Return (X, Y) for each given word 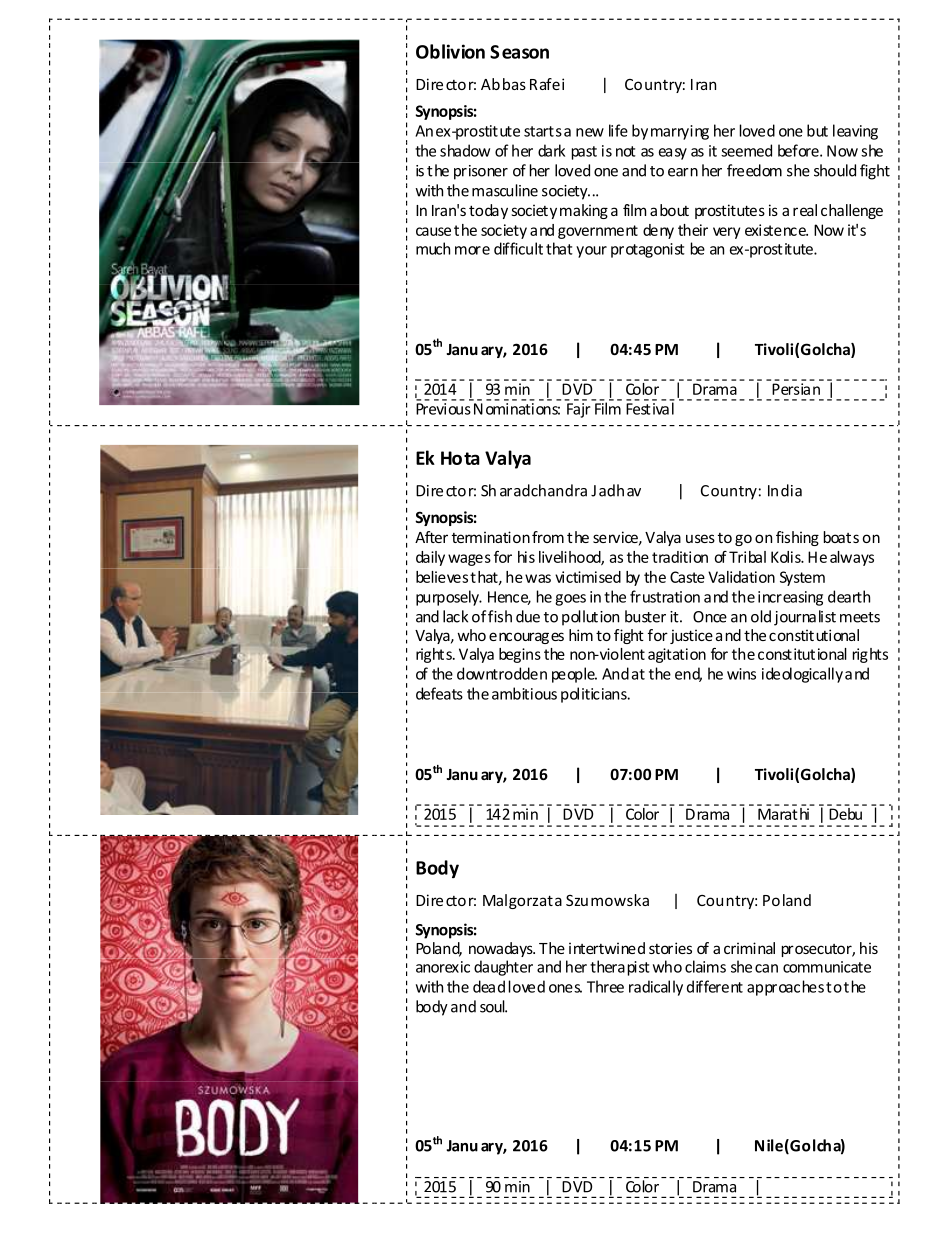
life (618, 130)
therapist (620, 968)
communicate (827, 967)
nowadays (502, 949)
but (817, 130)
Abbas (503, 84)
